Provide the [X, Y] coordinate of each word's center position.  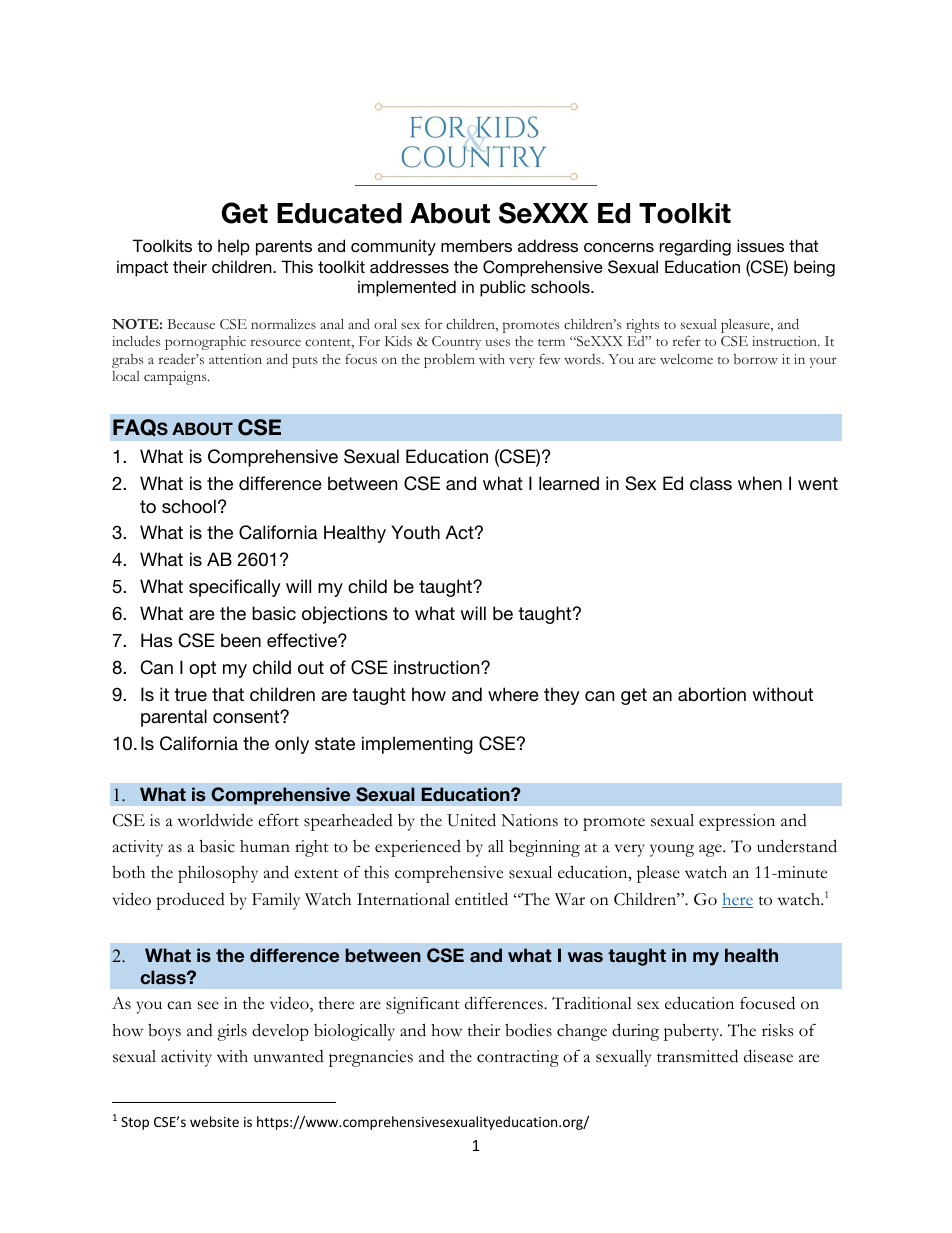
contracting [518, 1058]
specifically [235, 588]
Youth [415, 532]
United [471, 820]
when [760, 483]
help [234, 247]
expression [737, 822]
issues [760, 245]
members [476, 245]
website [214, 1121]
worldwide [215, 820]
